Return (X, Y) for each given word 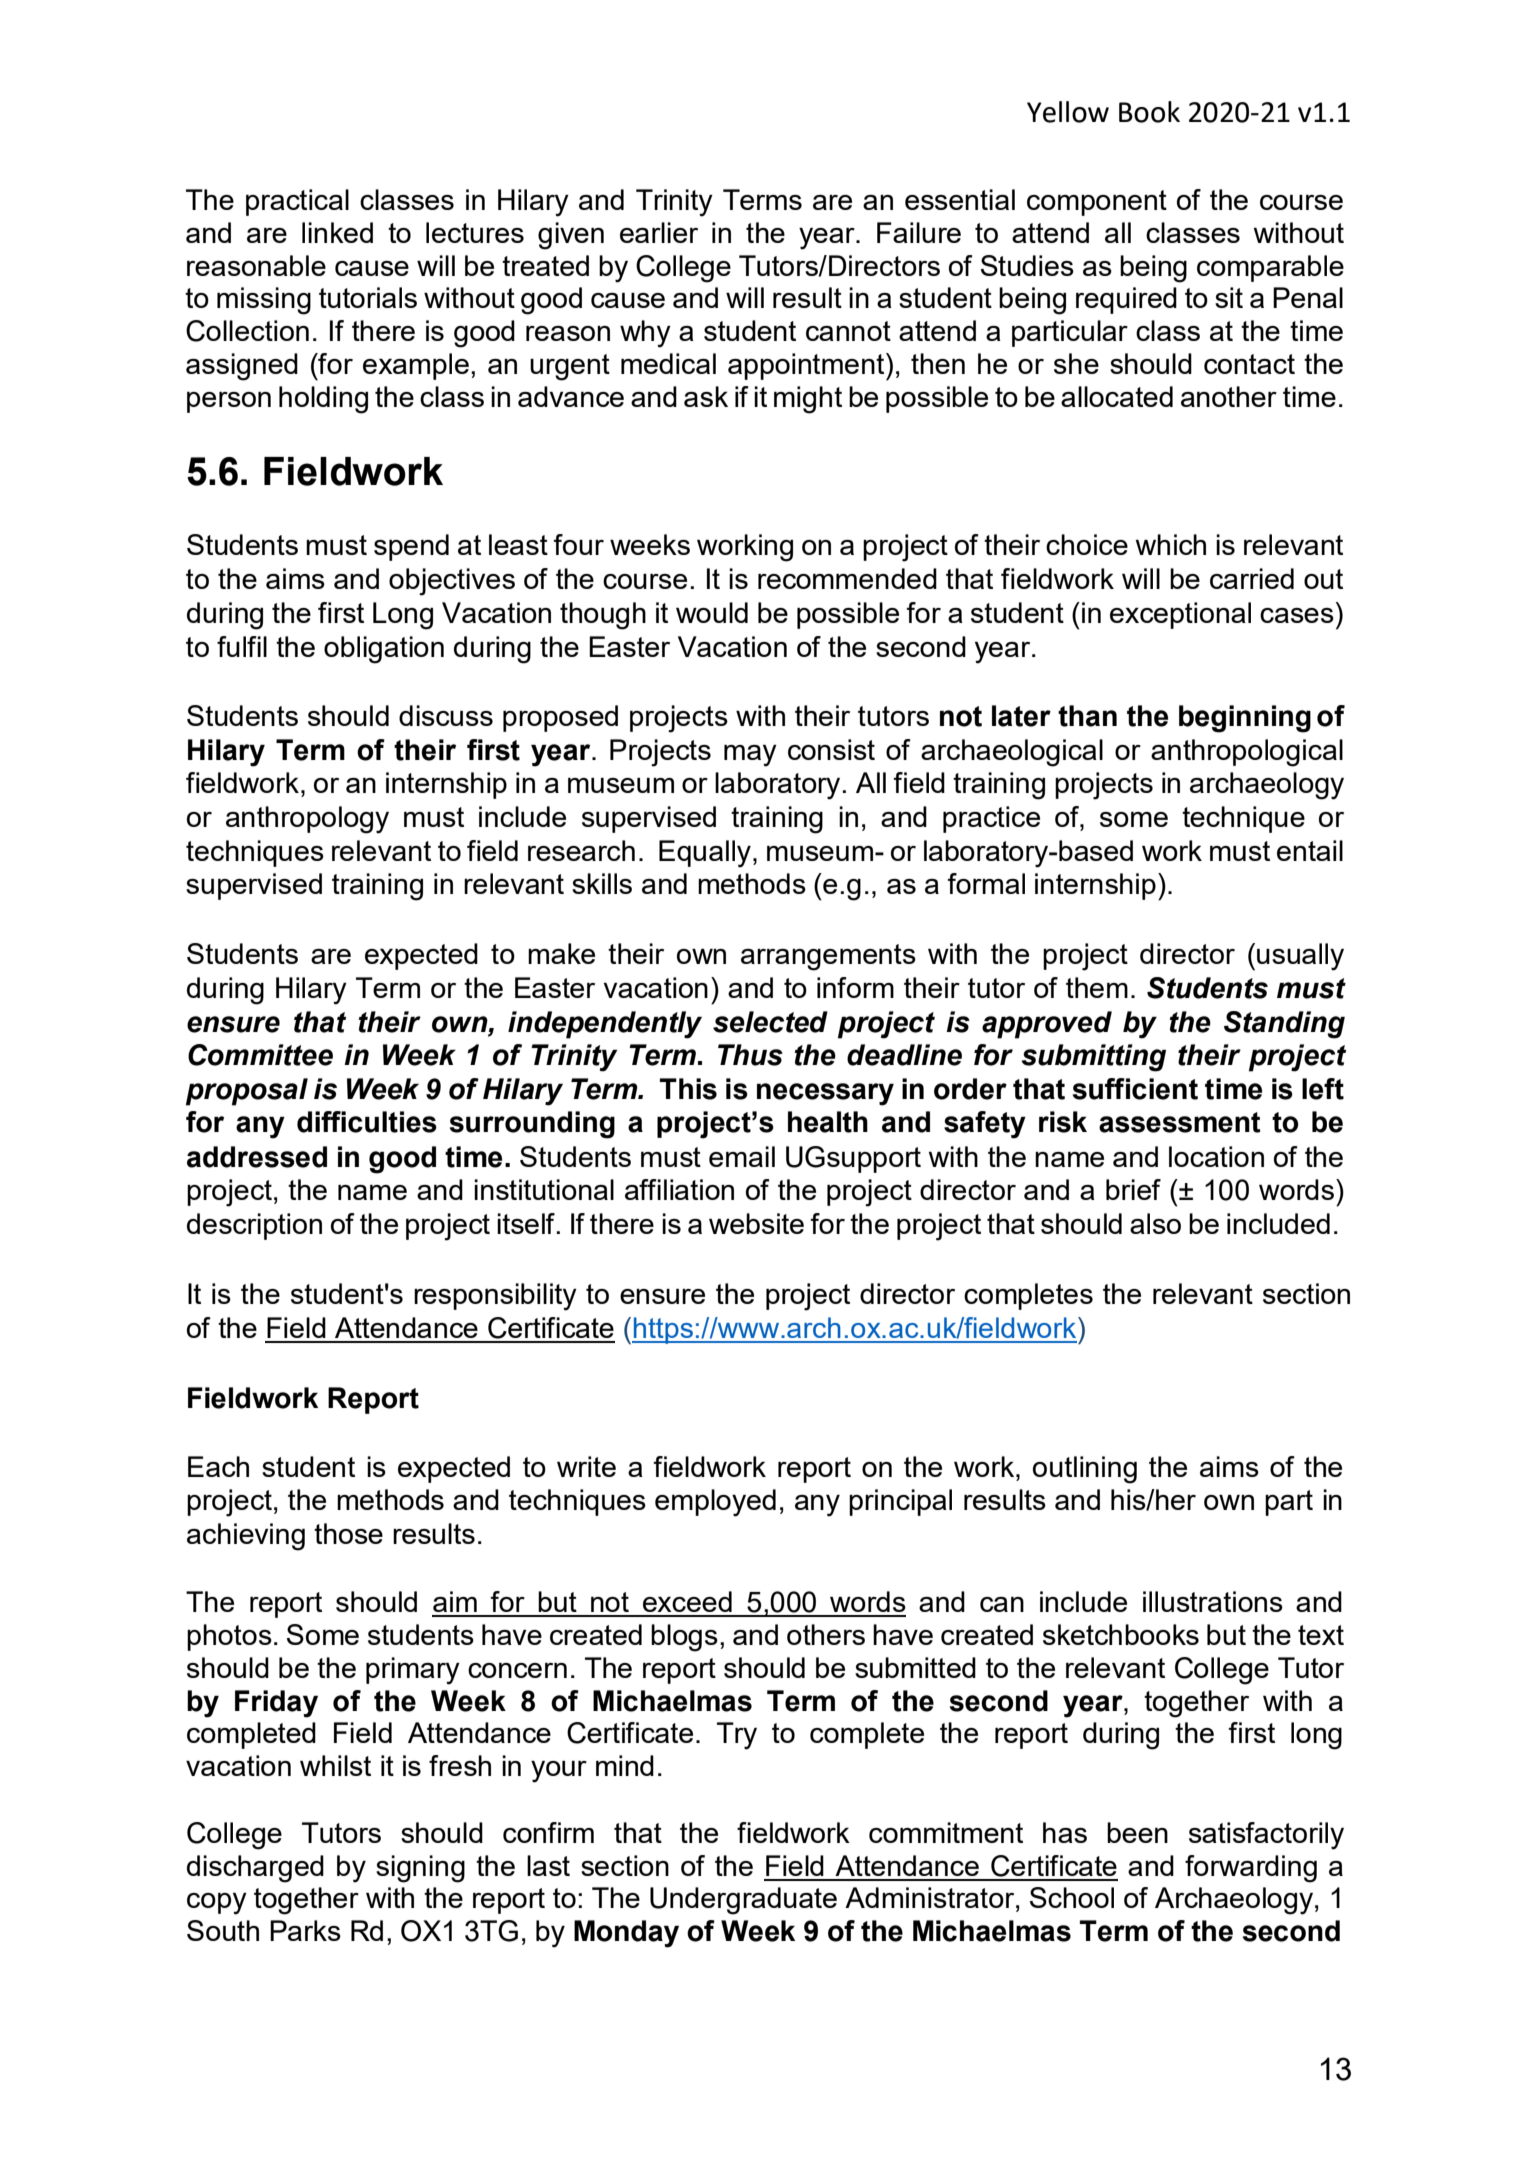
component (1097, 203)
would (712, 612)
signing (420, 1869)
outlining (1085, 1470)
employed (715, 1503)
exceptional (1180, 615)
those (348, 1533)
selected (770, 1022)
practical (297, 202)
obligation (384, 650)
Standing (1284, 1025)
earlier (659, 232)
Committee (260, 1055)
